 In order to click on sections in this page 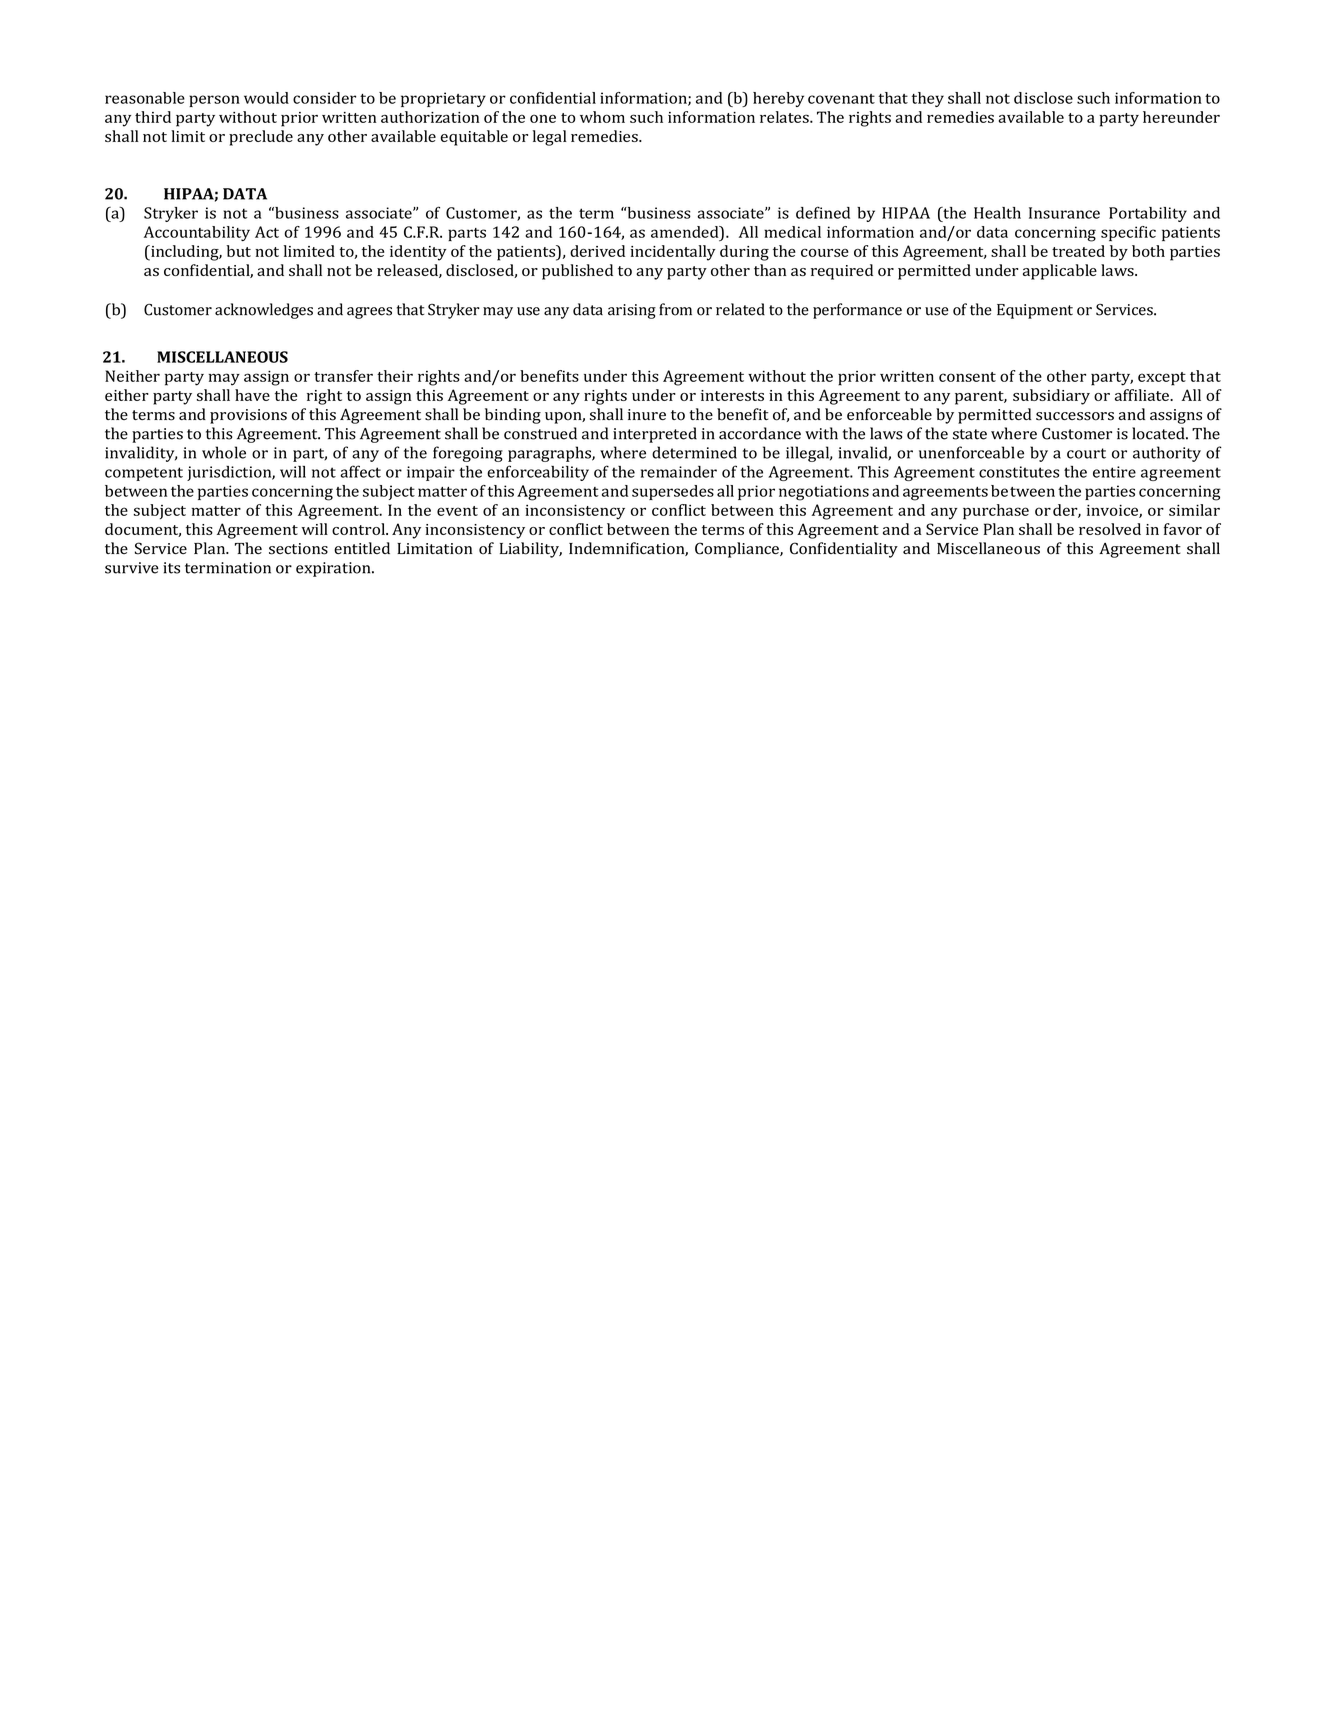, I will do `click(298, 549)`.
